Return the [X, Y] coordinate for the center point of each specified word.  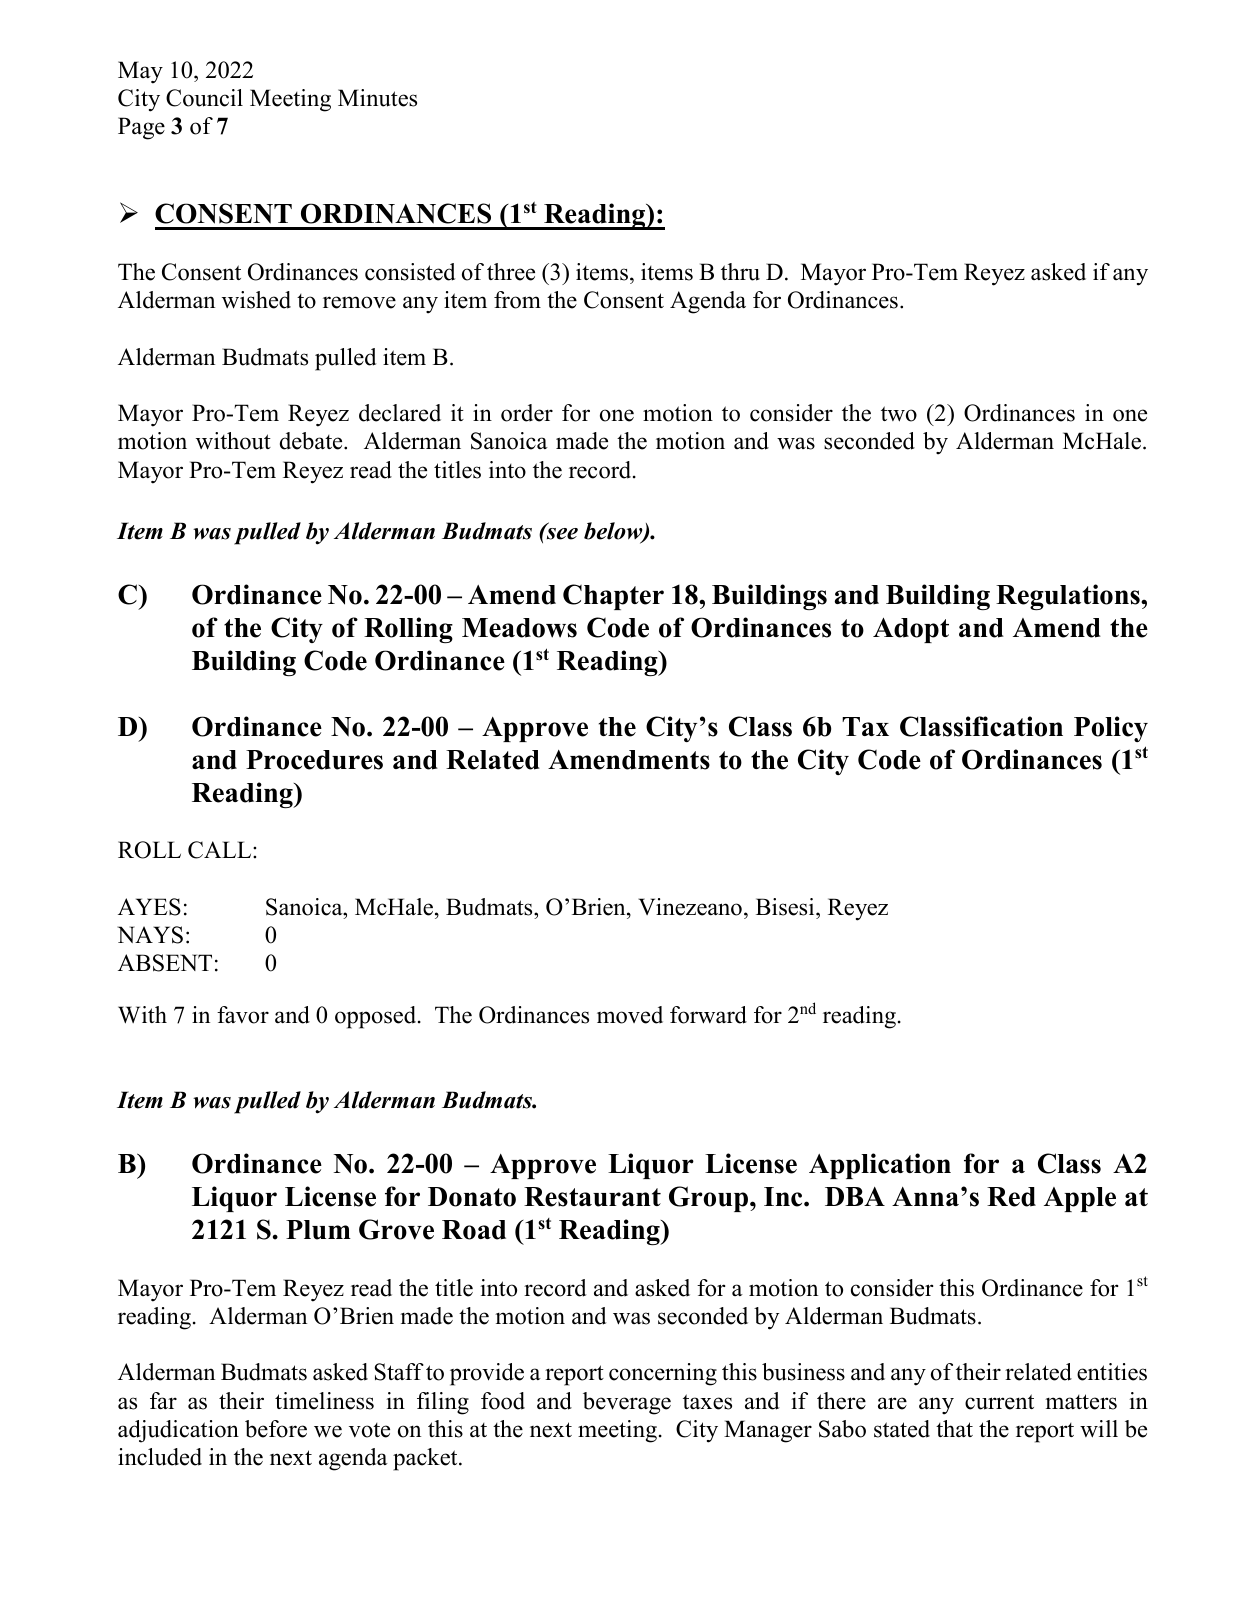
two [899, 414]
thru [740, 272]
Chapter [613, 597]
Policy [1111, 729]
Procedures [314, 760]
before [276, 1429]
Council [204, 98]
